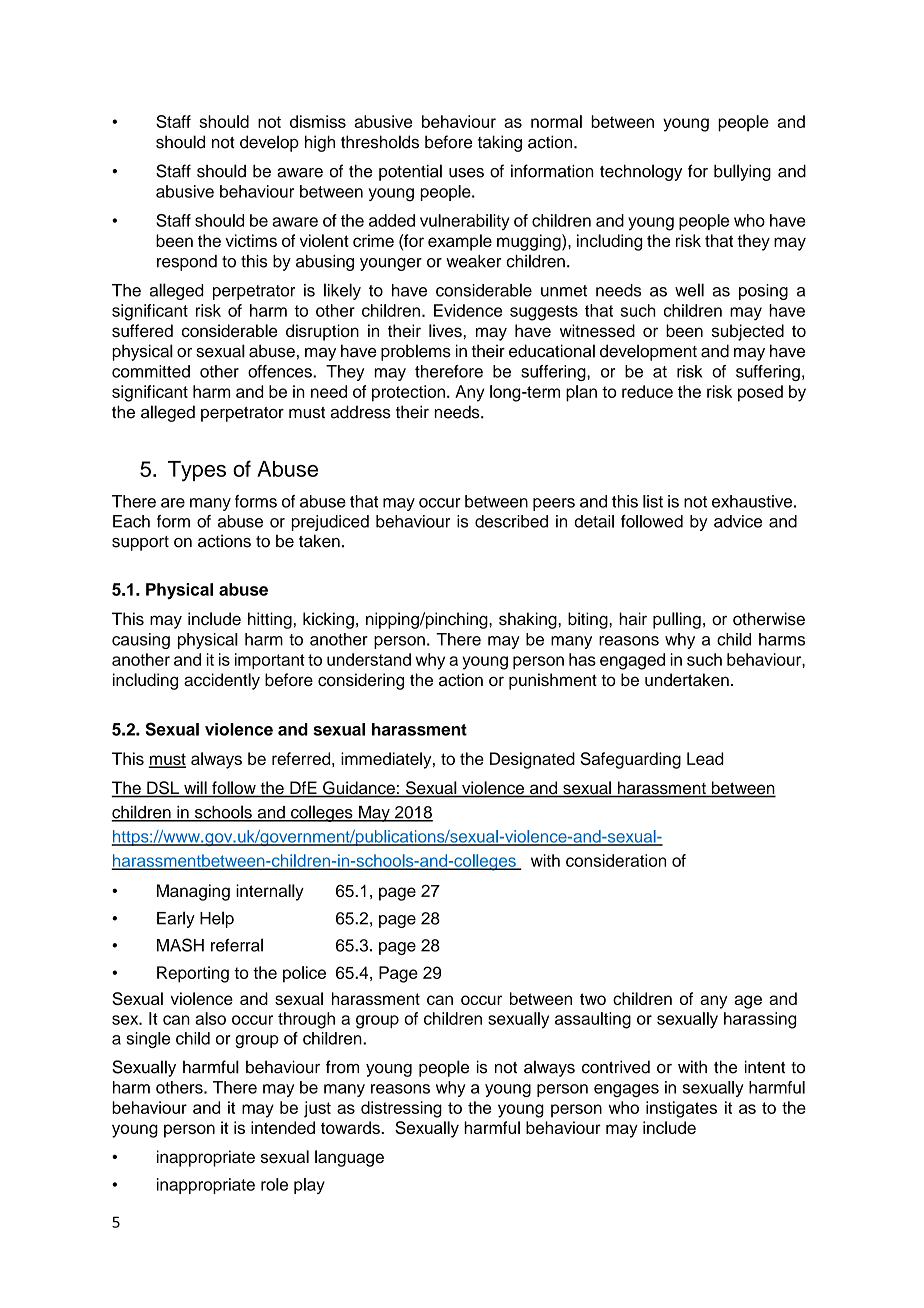  I want to click on Managing, so click(193, 892).
